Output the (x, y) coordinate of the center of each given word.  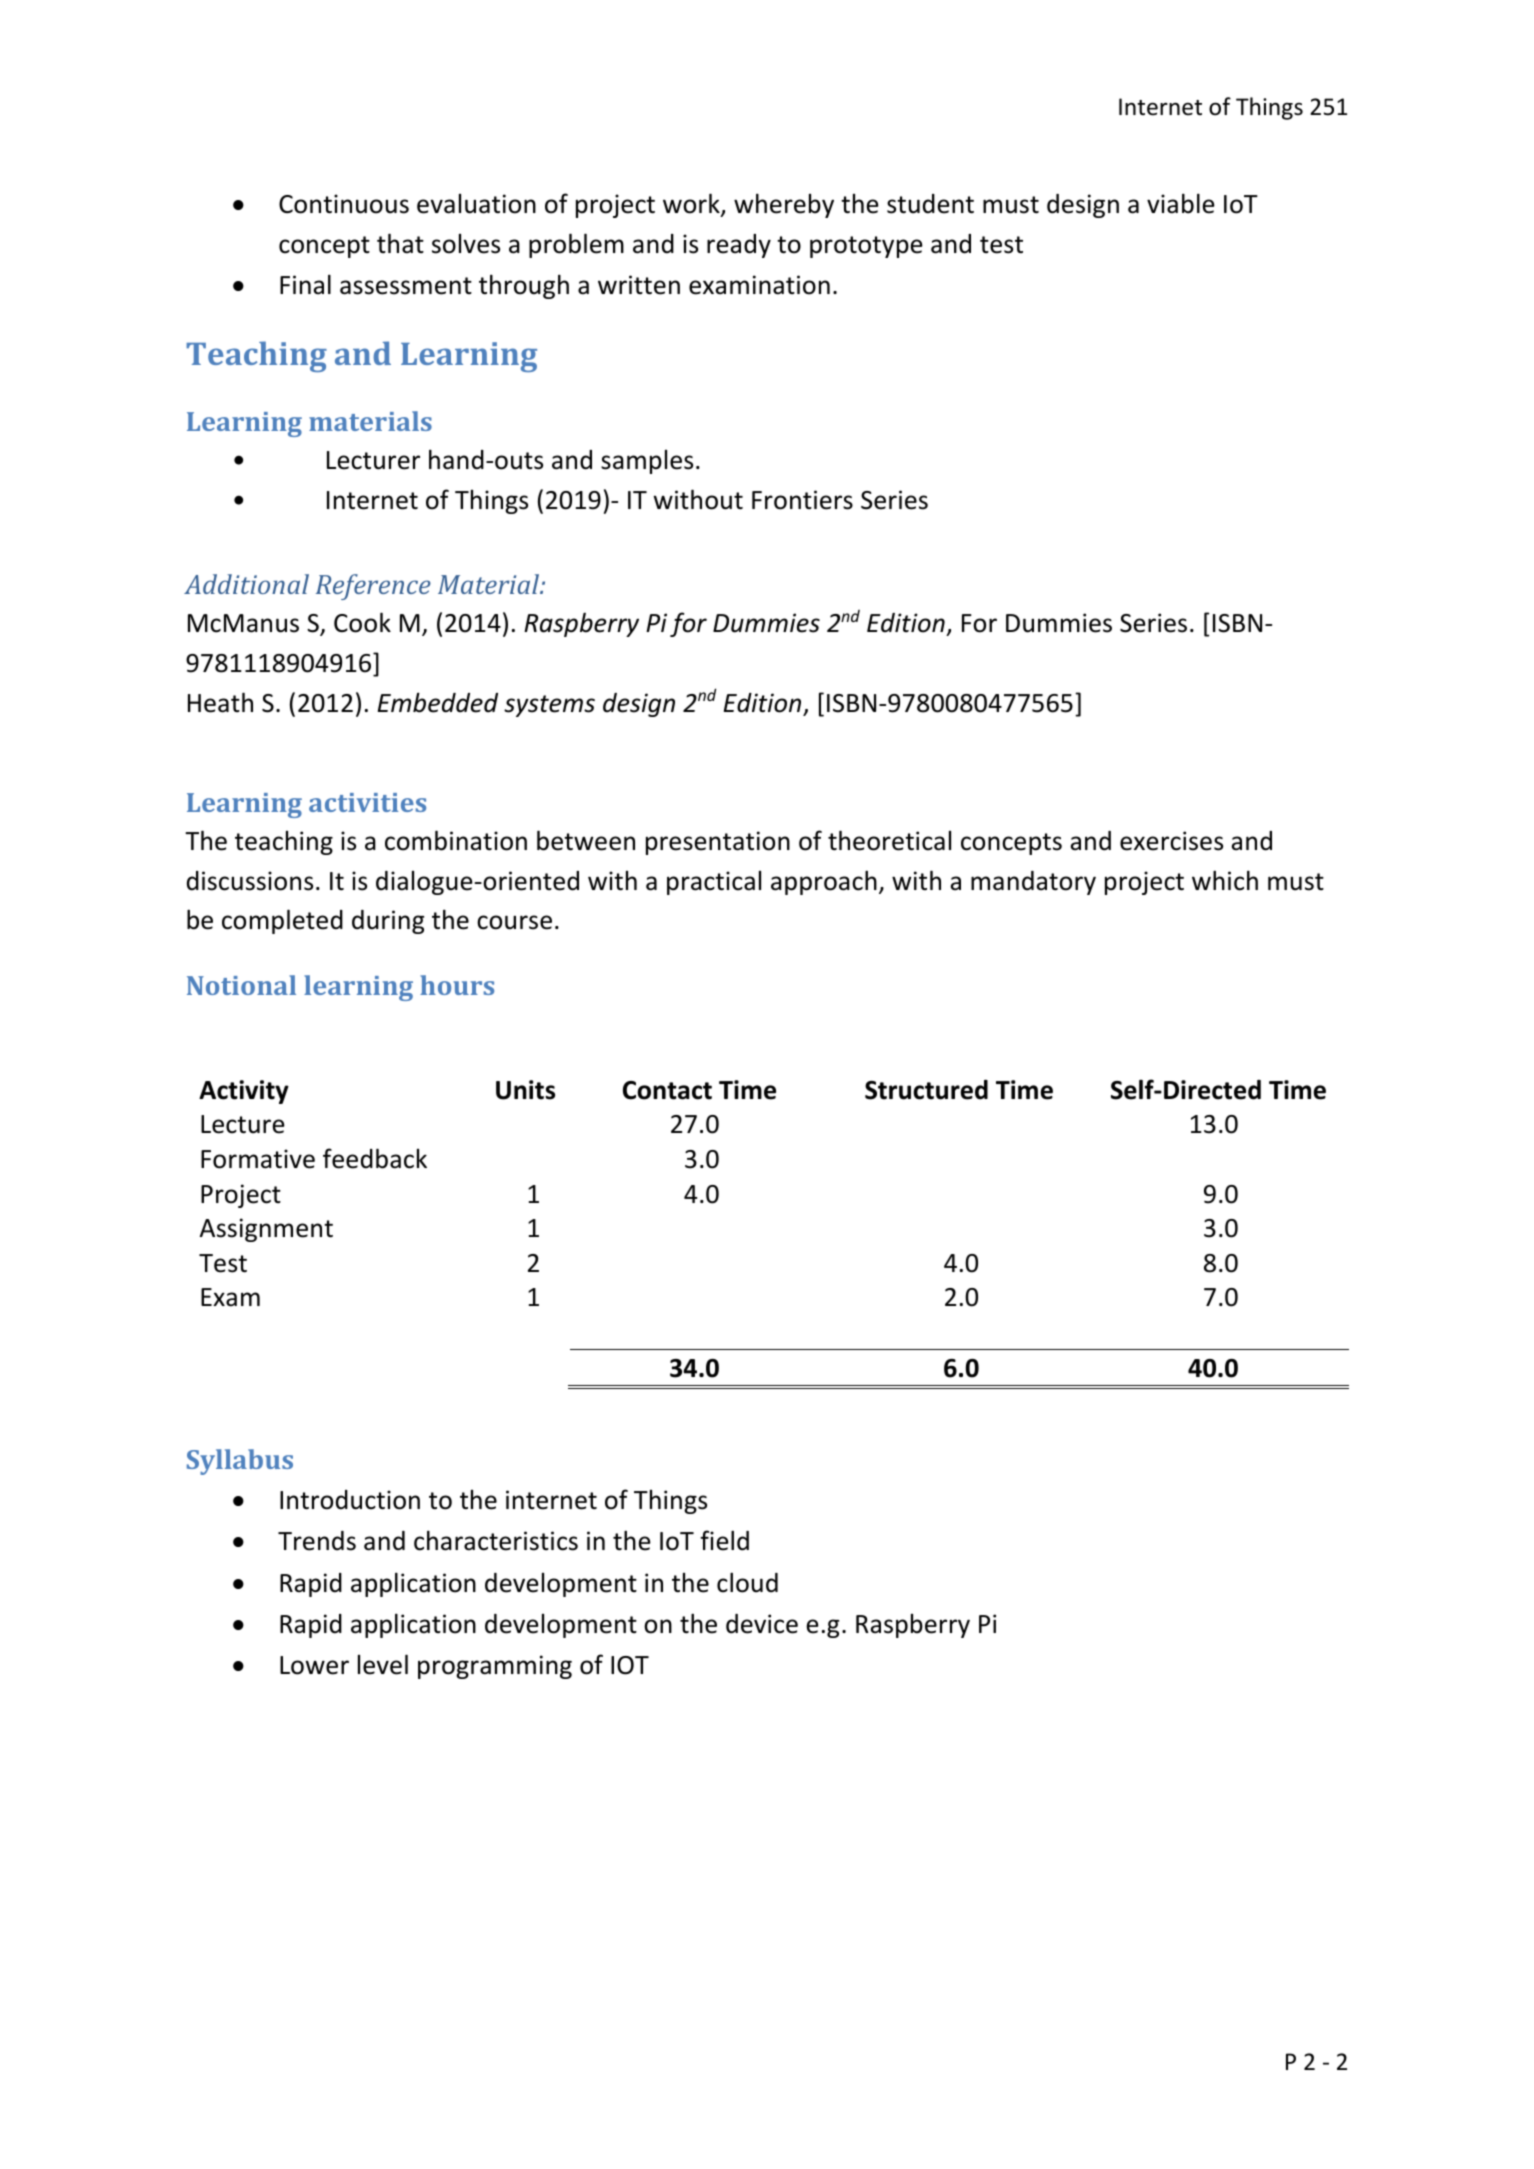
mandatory (1033, 883)
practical (714, 883)
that (400, 243)
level (383, 1664)
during (388, 922)
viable (1181, 203)
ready (739, 246)
